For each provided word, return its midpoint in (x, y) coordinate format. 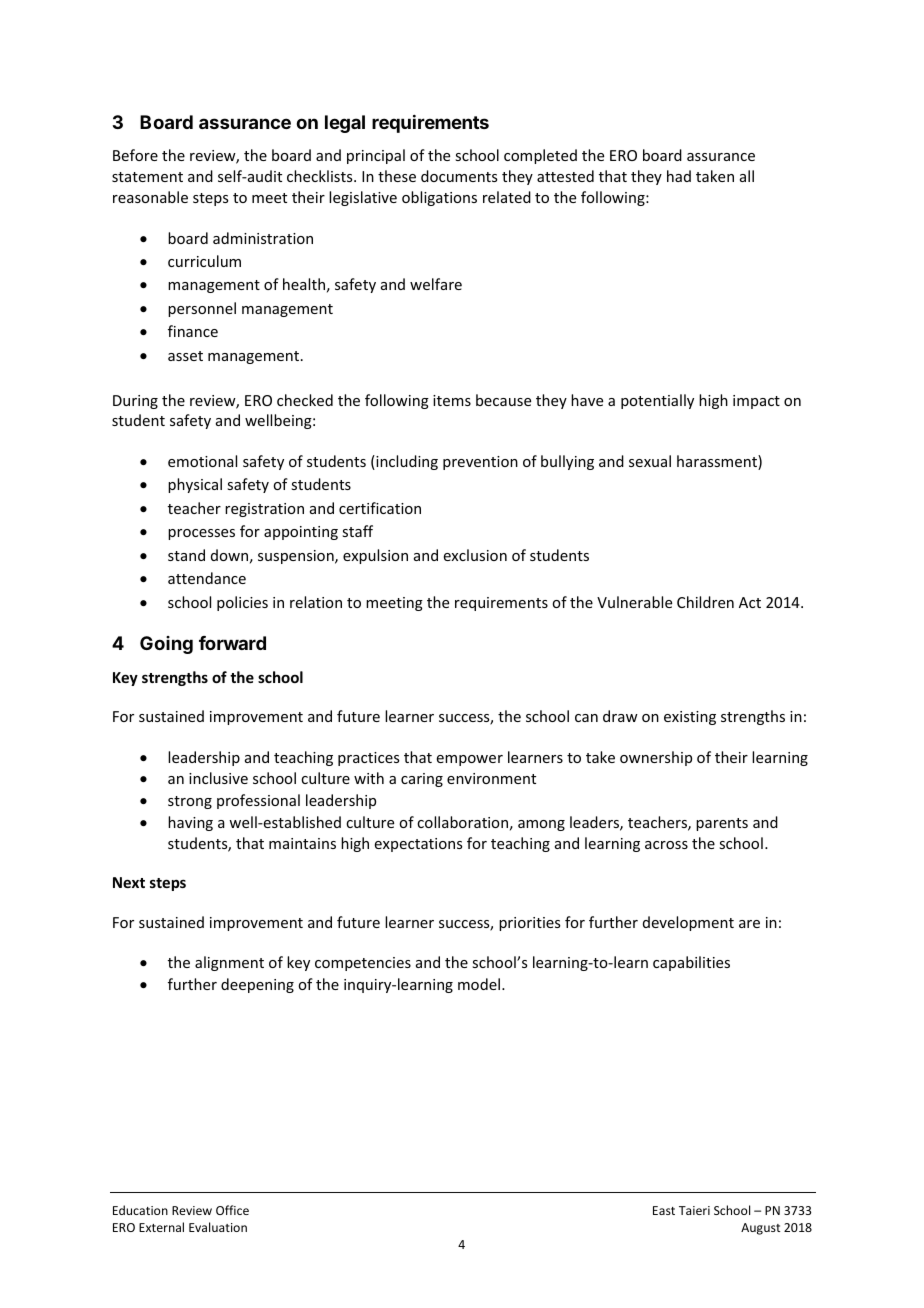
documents (459, 176)
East (664, 1210)
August (760, 1229)
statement (147, 177)
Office (232, 1210)
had (679, 176)
